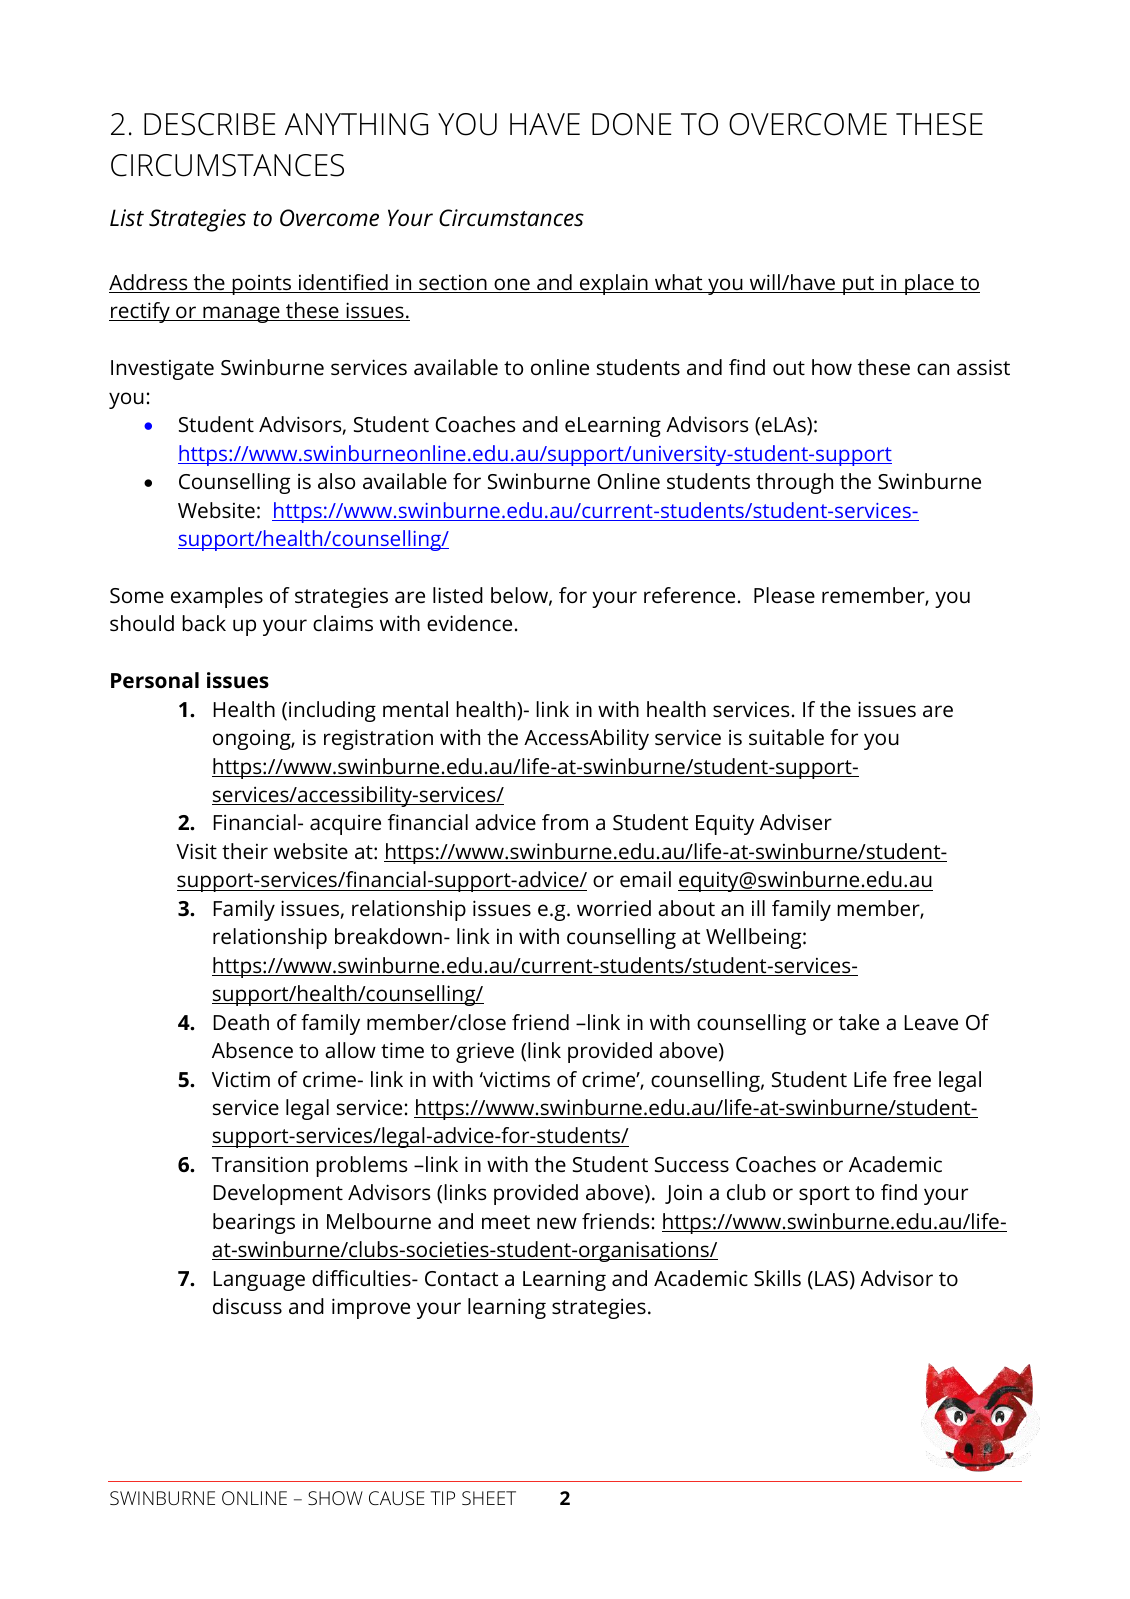 The height and width of the document is (1599, 1130). Describe the element at coordinates (209, 124) in the document. I see `DESCRIBE` at that location.
